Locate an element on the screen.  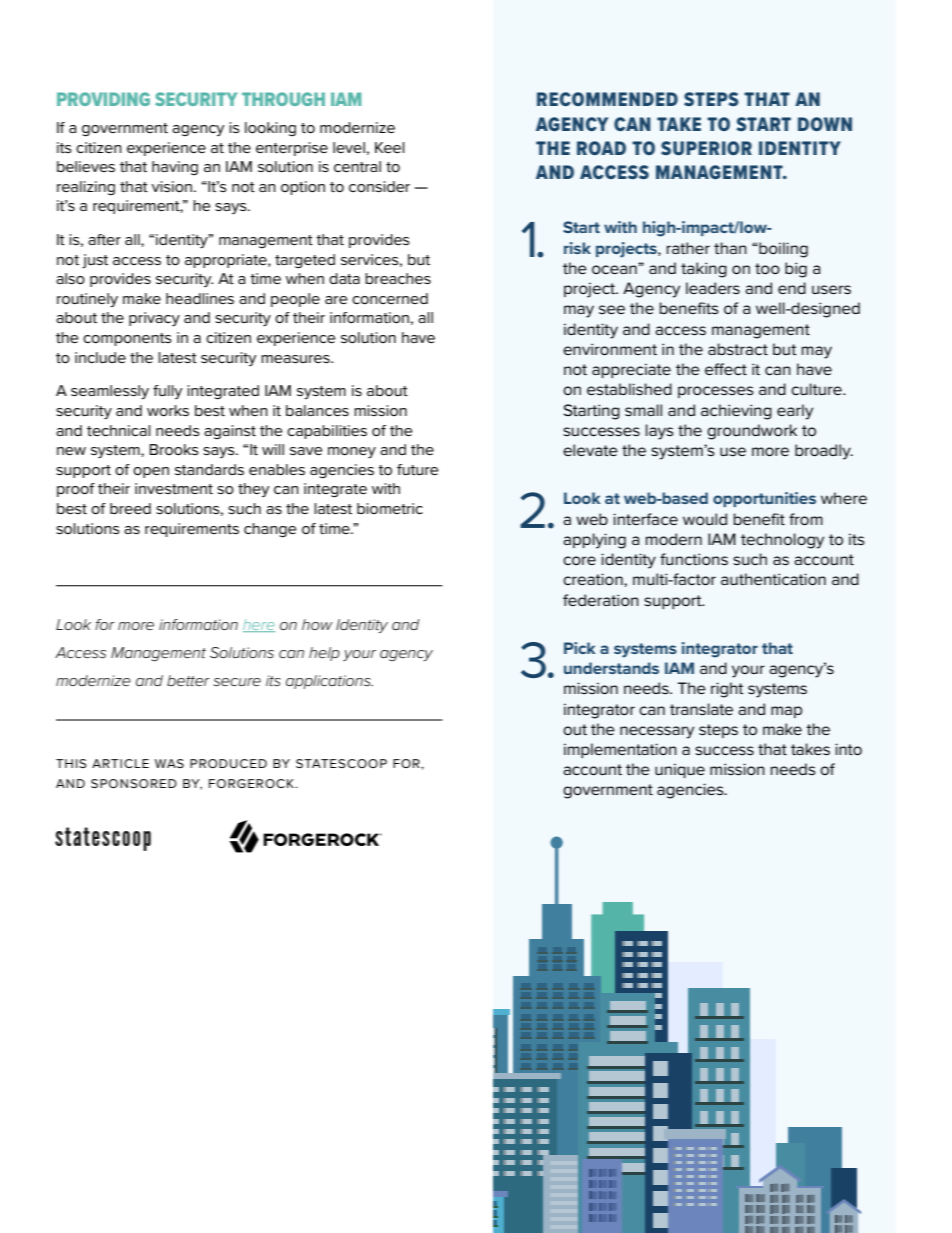
how is located at coordinates (317, 624).
